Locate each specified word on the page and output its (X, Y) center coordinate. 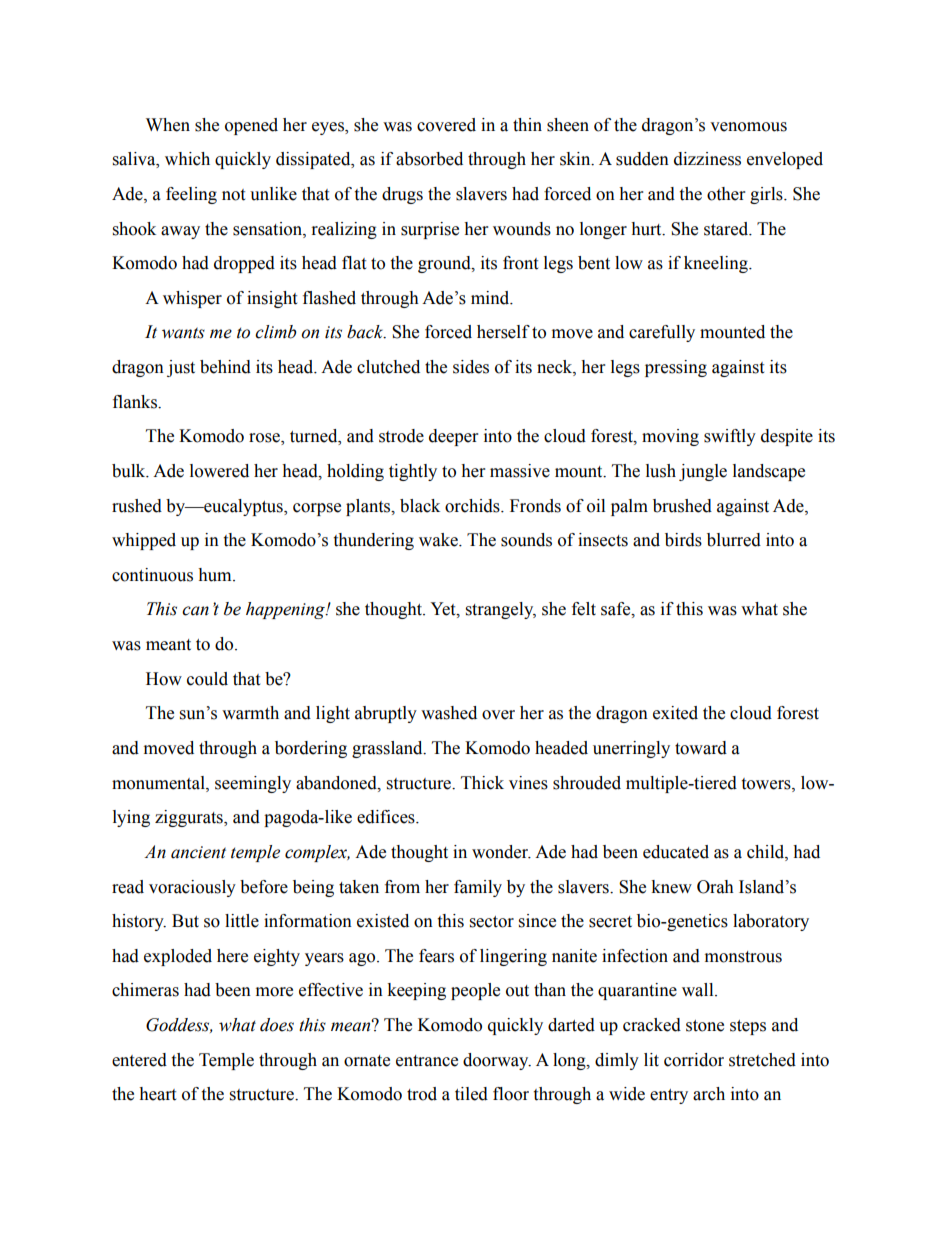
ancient (198, 852)
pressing (676, 368)
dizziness (707, 159)
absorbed (429, 159)
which (187, 159)
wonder (501, 852)
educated (676, 852)
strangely (501, 610)
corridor (694, 1060)
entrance (427, 1061)
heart (157, 1094)
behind (225, 367)
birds (683, 540)
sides (471, 367)
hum (216, 575)
